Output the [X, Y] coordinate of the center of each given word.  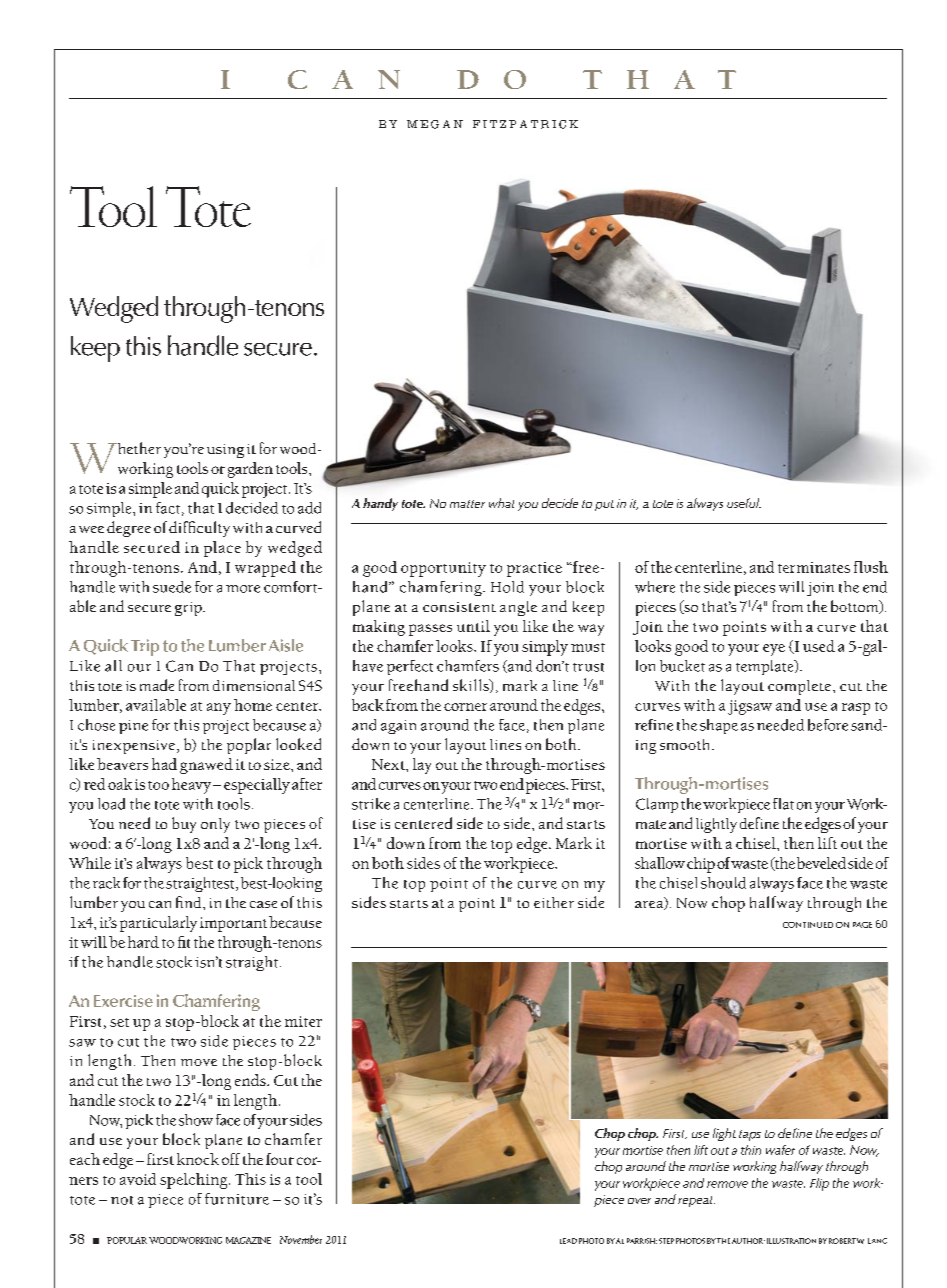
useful [744, 503]
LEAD [568, 1241]
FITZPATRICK [525, 124]
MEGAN [435, 124]
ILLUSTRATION [791, 1241]
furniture [237, 1199]
